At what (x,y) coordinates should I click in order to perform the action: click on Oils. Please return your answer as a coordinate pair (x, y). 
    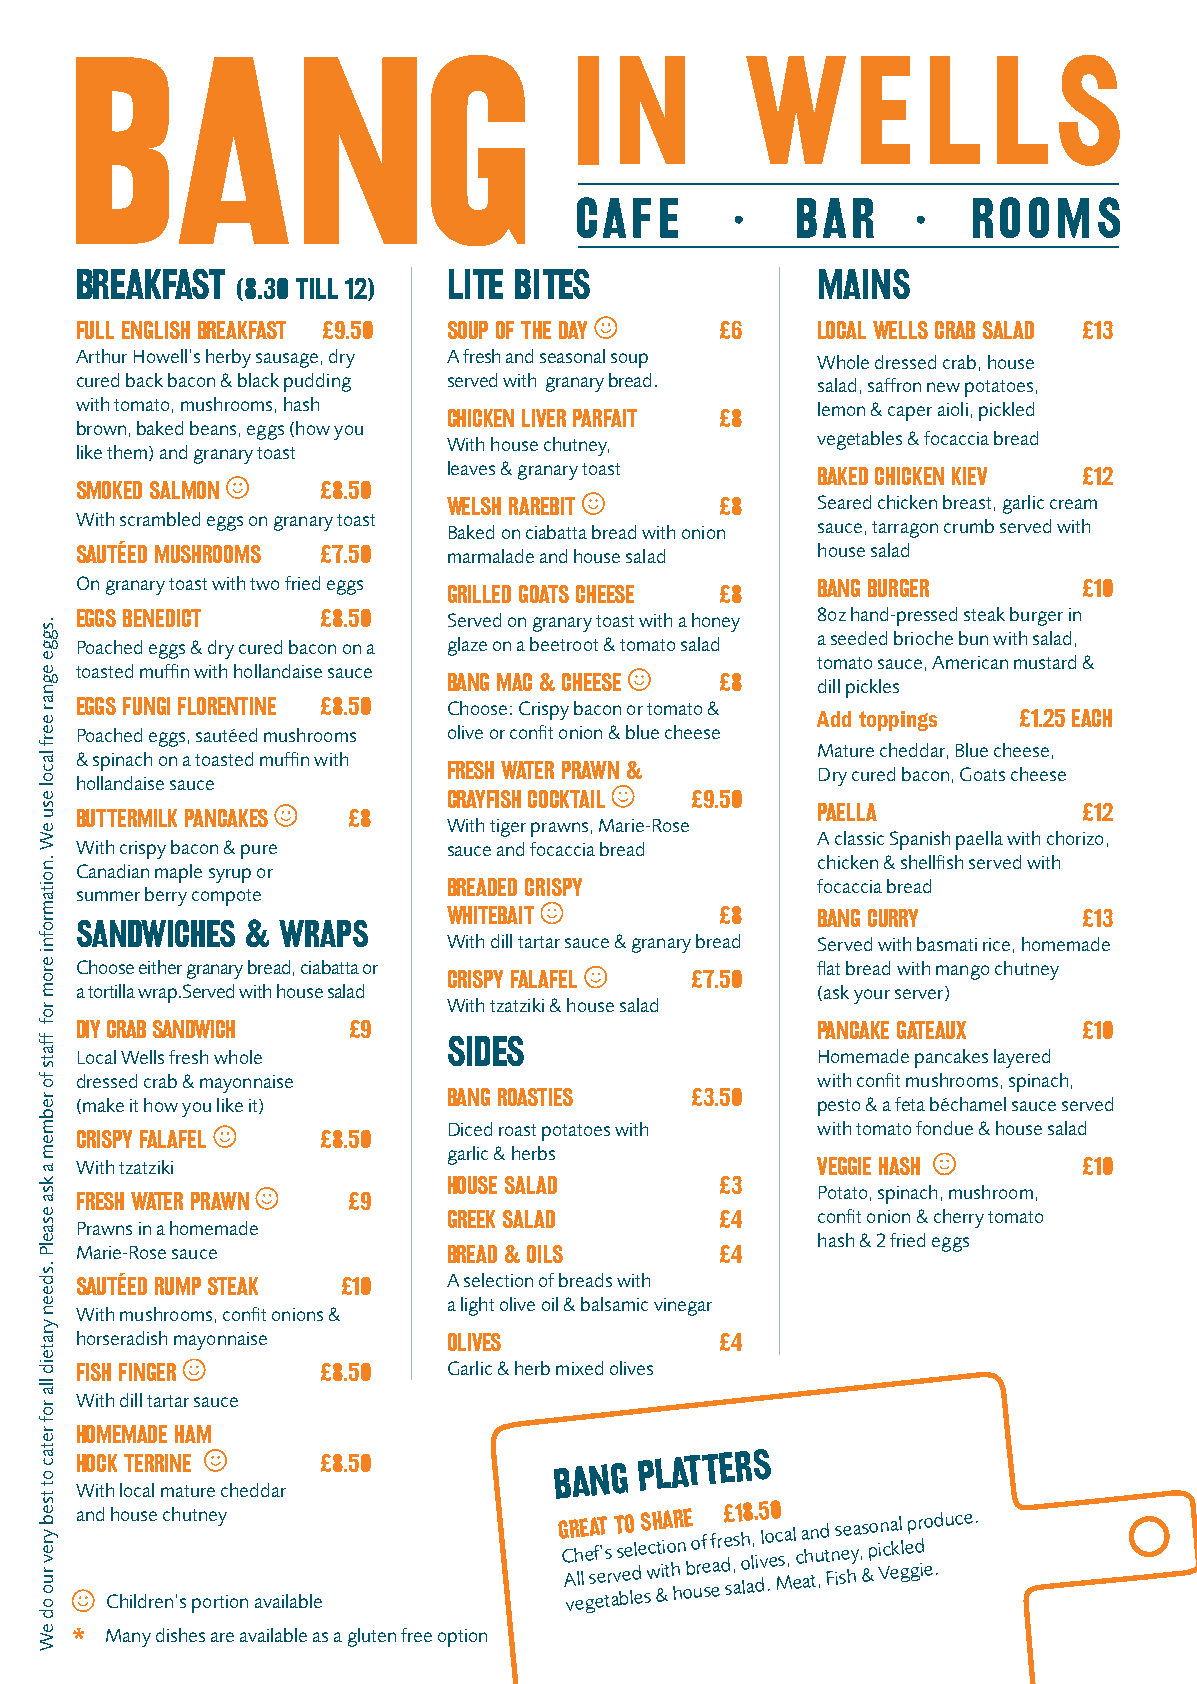
    Looking at the image, I should click on (545, 1254).
